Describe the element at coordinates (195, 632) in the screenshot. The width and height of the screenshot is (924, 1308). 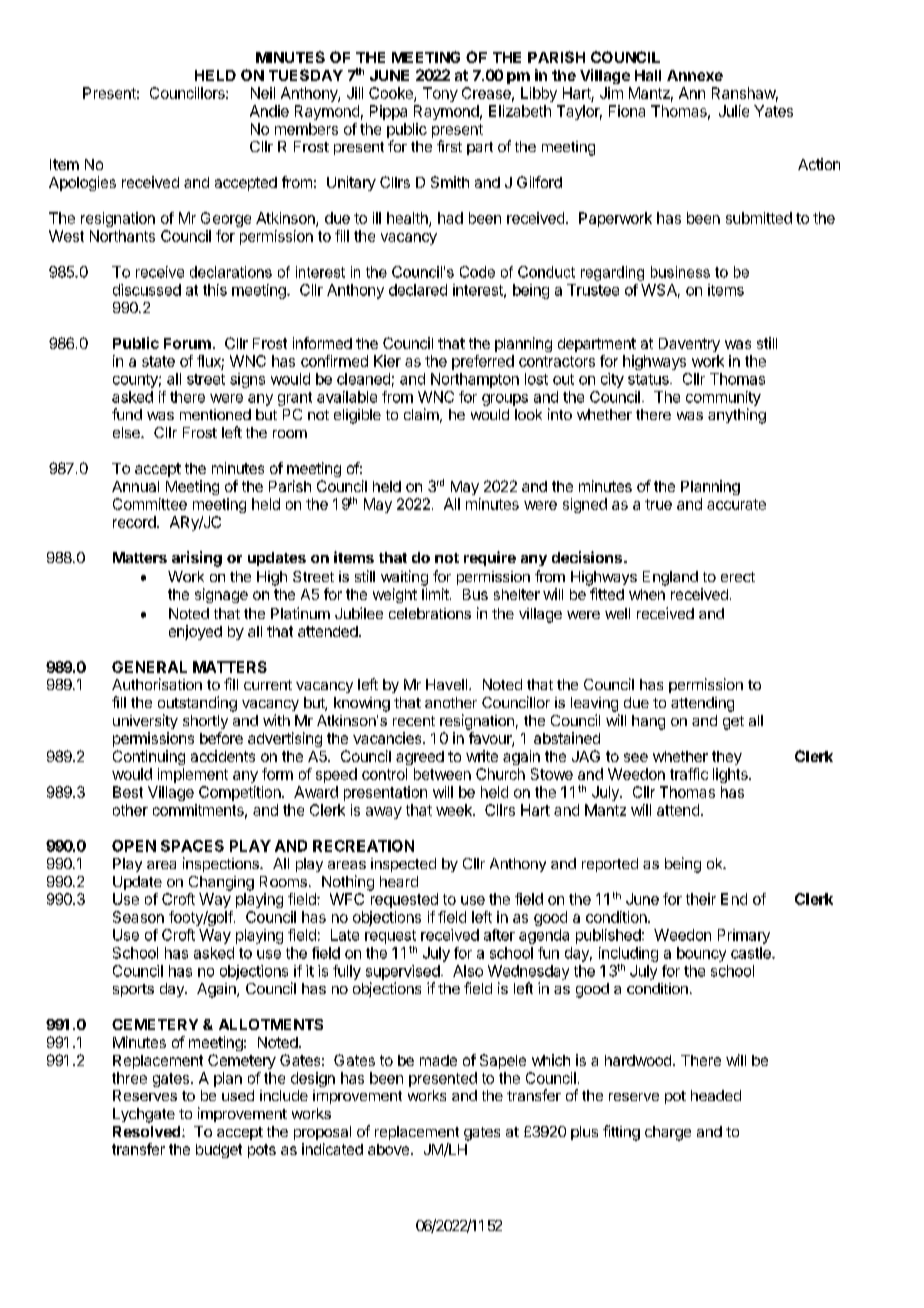
I see `enjoyed` at that location.
